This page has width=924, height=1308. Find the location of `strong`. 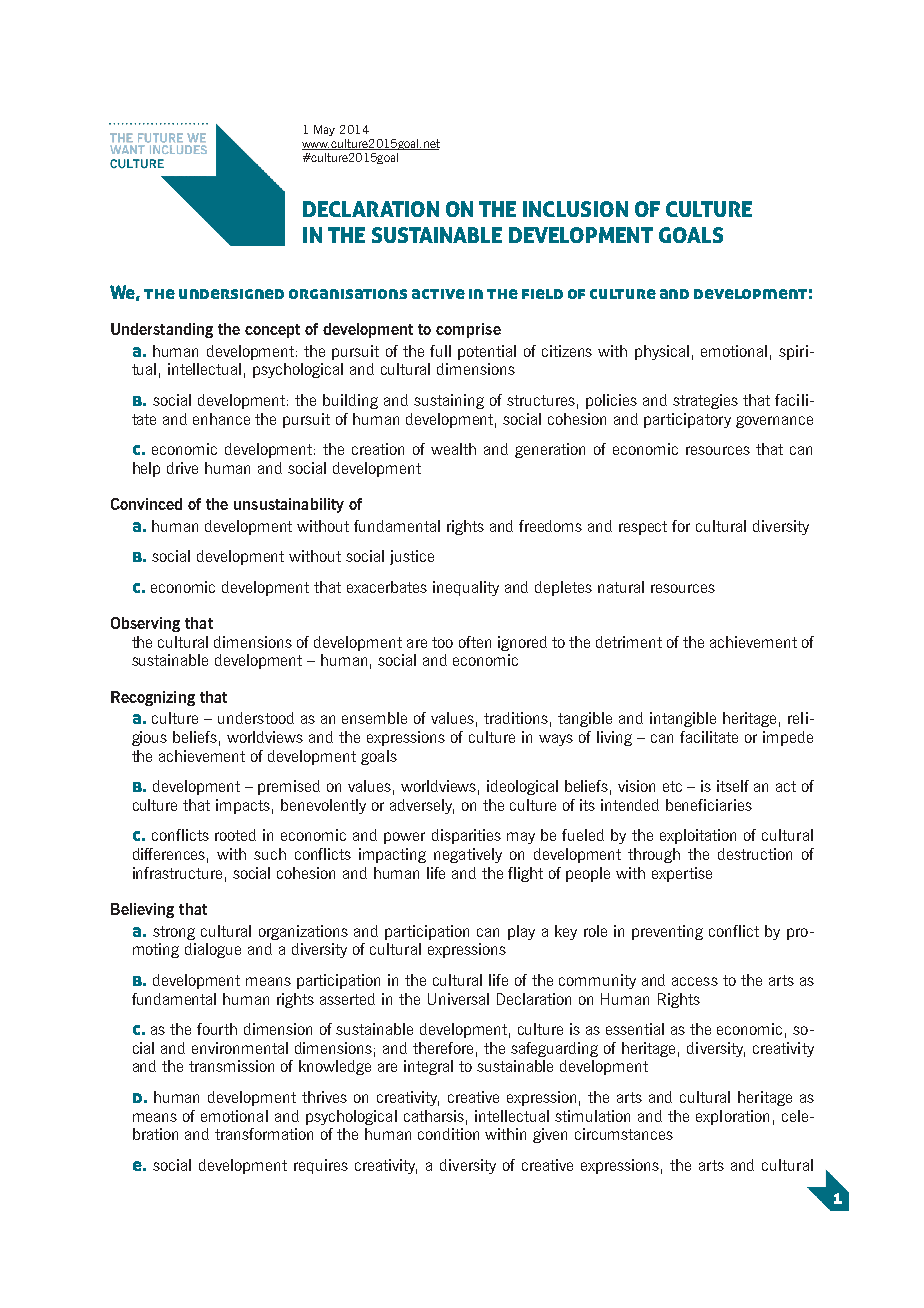

strong is located at coordinates (174, 933).
